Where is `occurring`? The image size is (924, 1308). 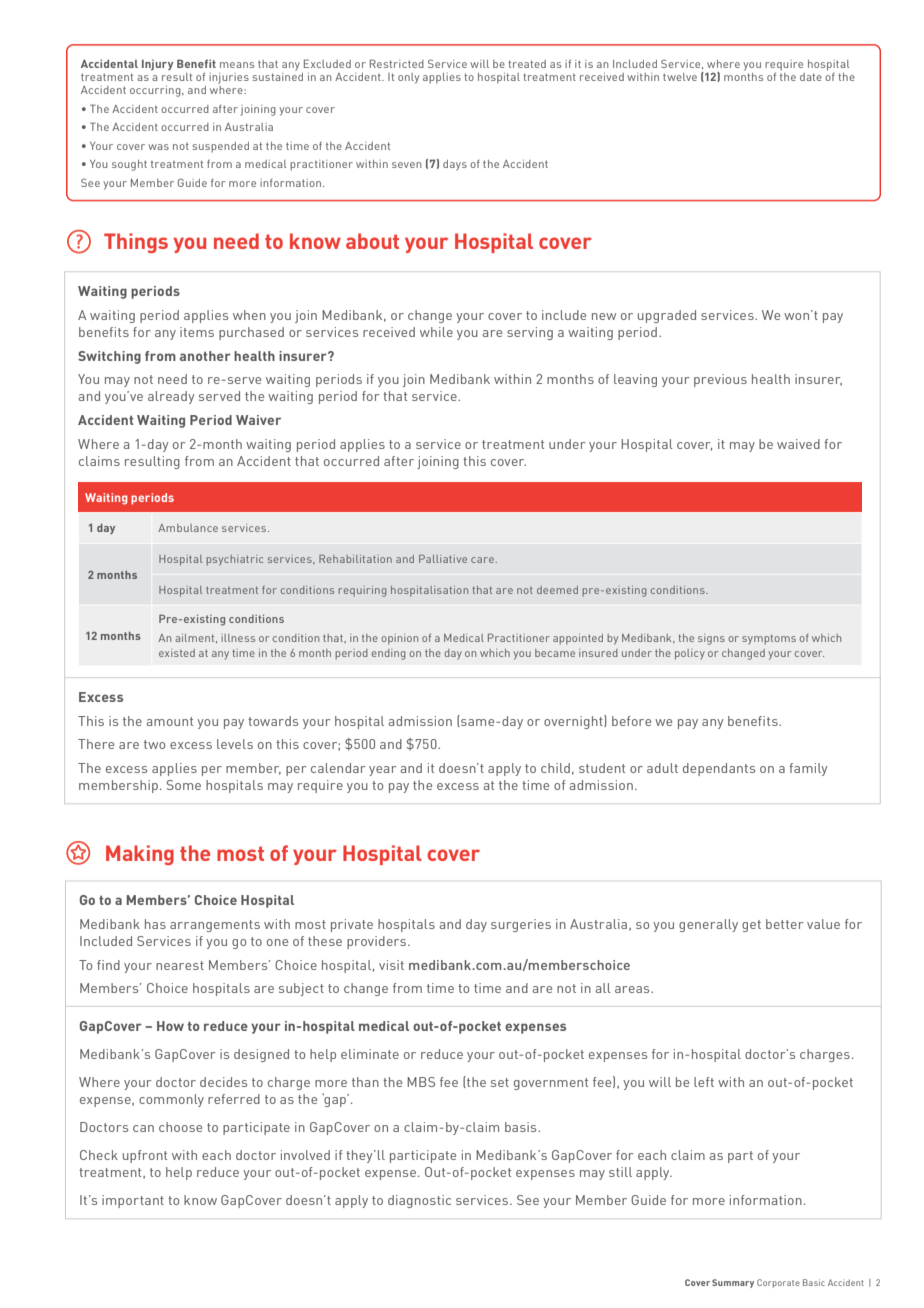 occurring is located at coordinates (156, 91).
